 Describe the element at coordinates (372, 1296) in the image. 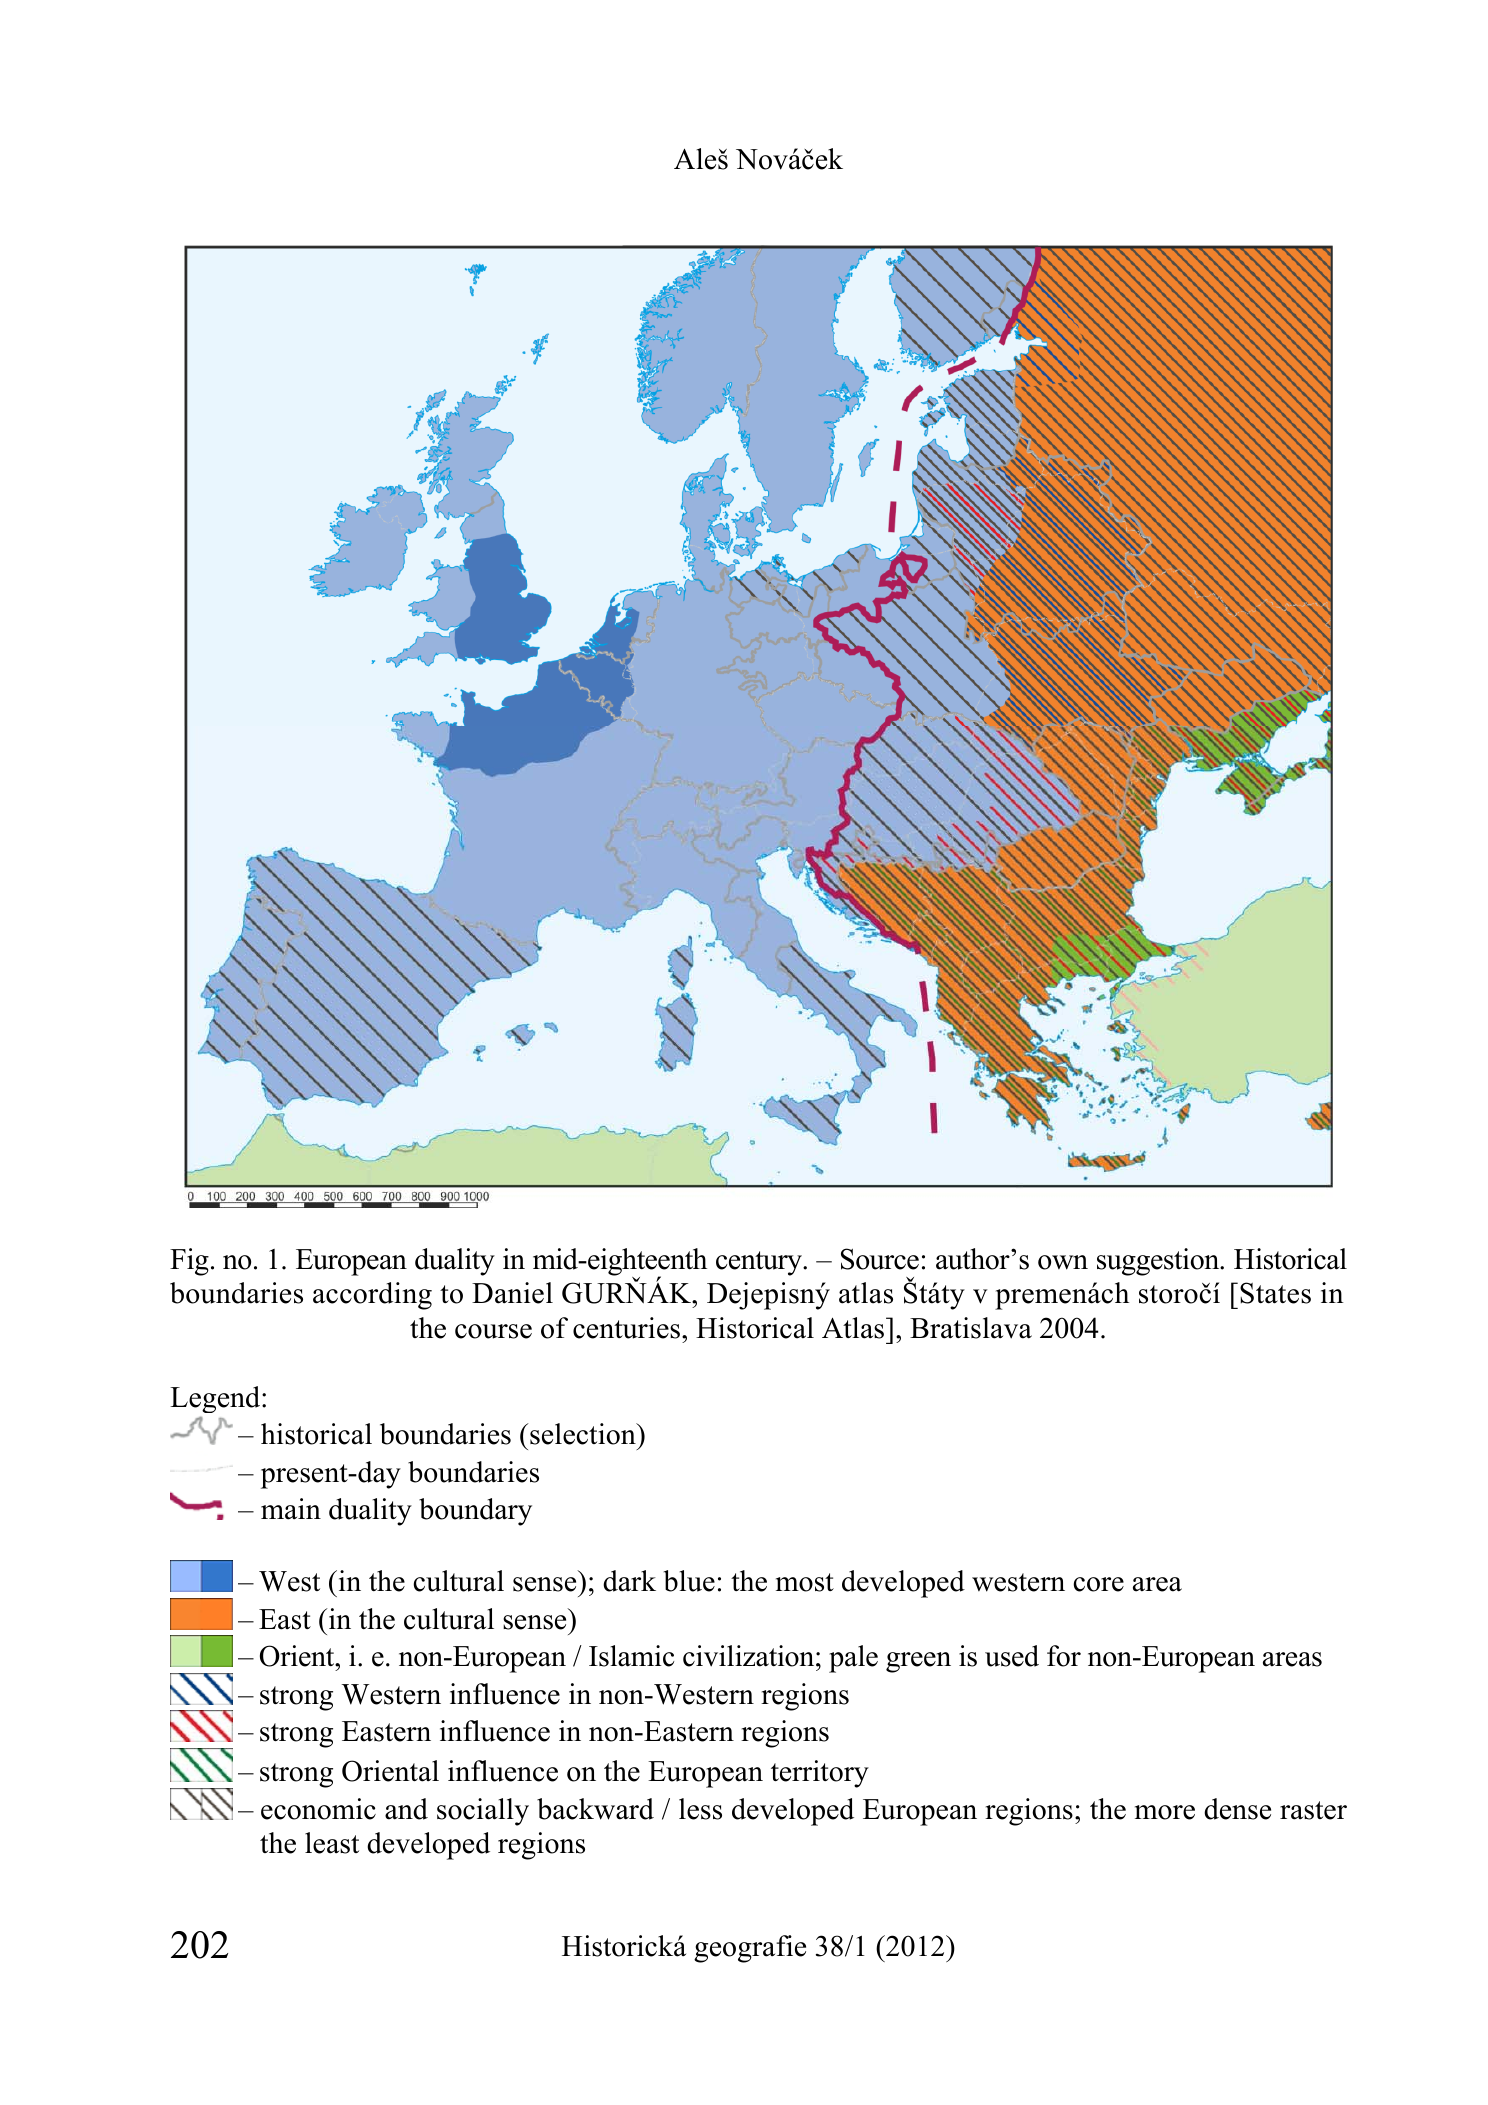

I see `according` at that location.
